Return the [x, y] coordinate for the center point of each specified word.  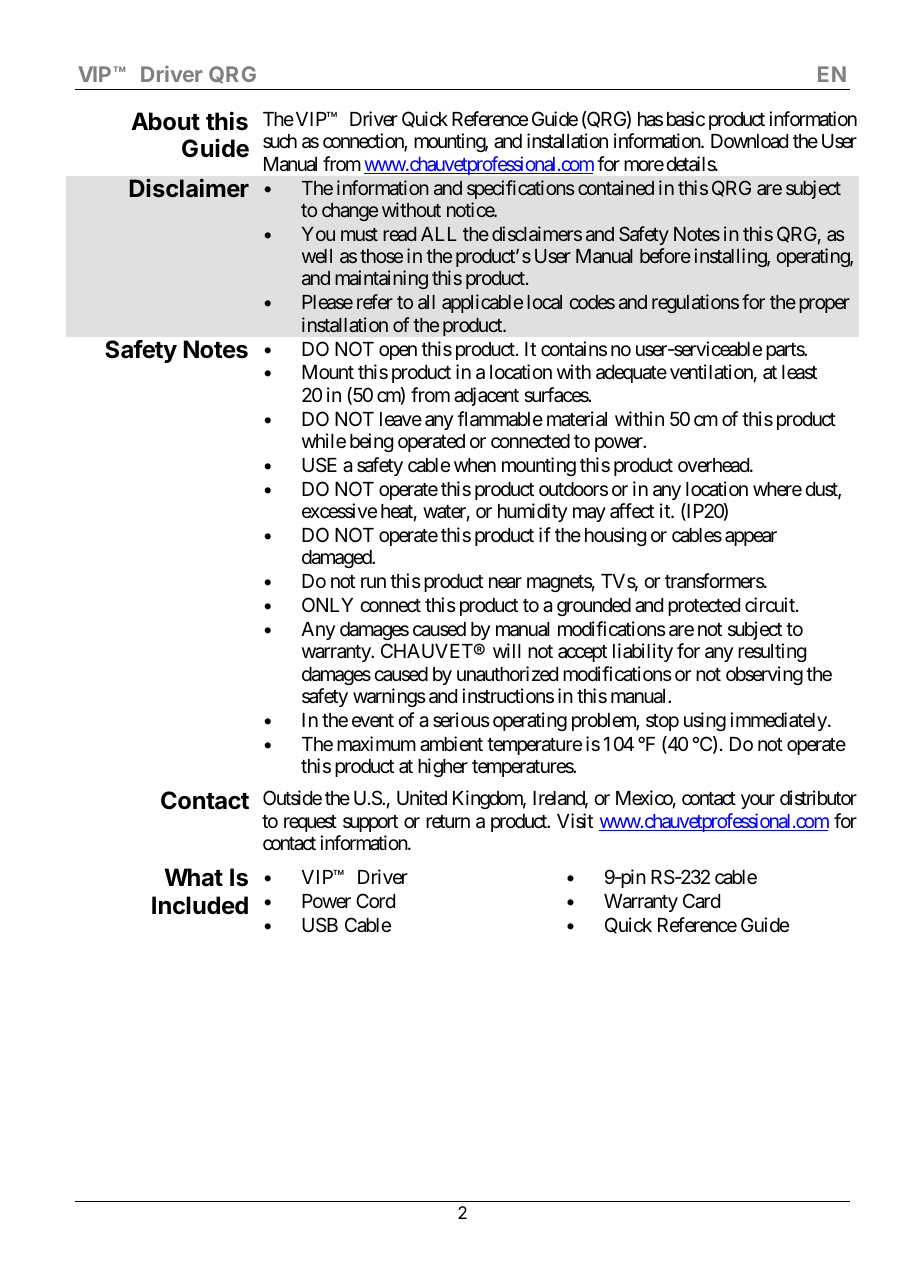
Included [200, 905]
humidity [532, 512]
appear [751, 538]
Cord [375, 900]
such [280, 141]
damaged [337, 559]
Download [749, 141]
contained [616, 187]
